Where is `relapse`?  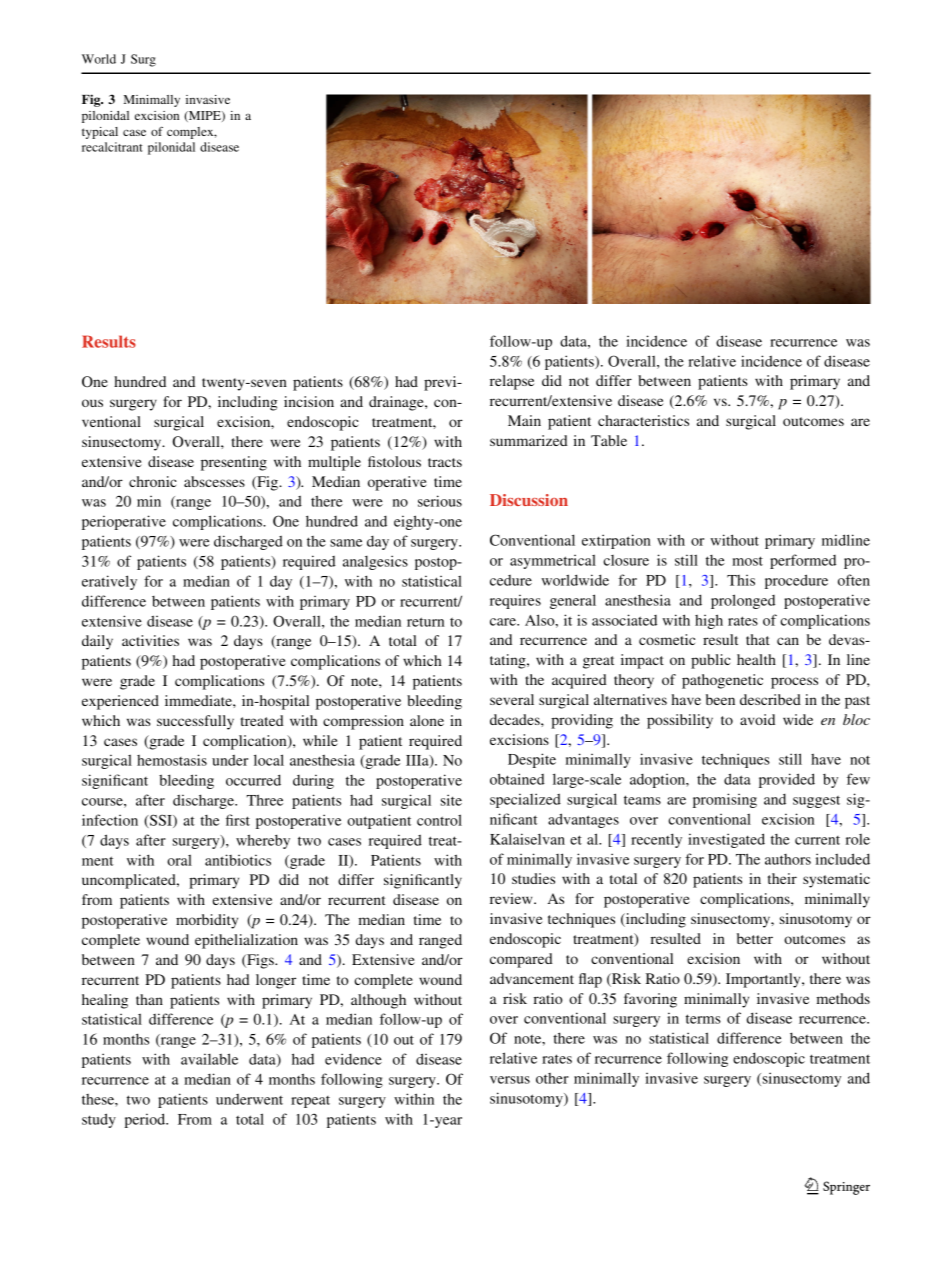
relapse is located at coordinates (512, 382).
